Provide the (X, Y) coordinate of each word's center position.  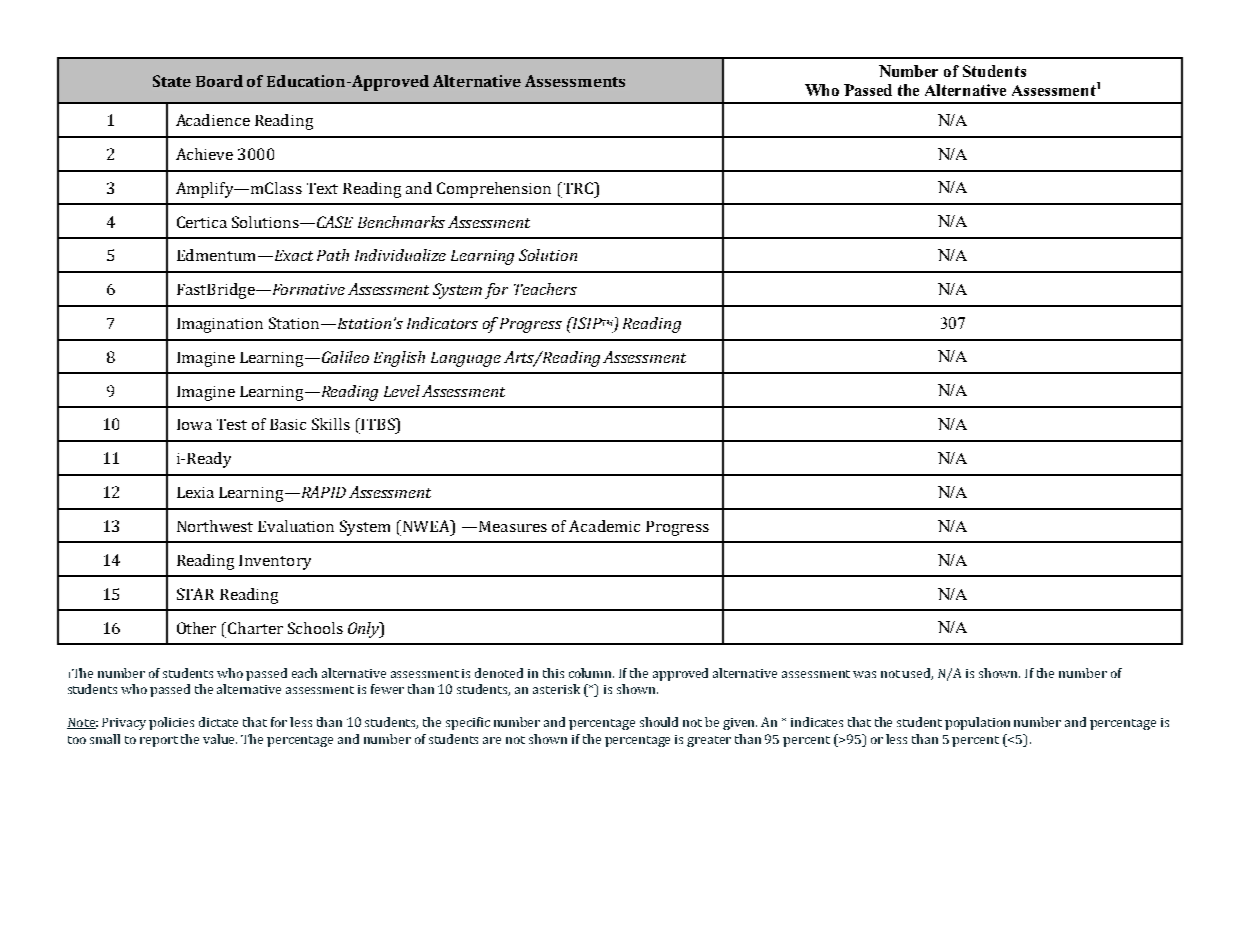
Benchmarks (401, 222)
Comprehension (494, 190)
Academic (604, 526)
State (172, 81)
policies (171, 723)
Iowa (194, 424)
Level (403, 391)
